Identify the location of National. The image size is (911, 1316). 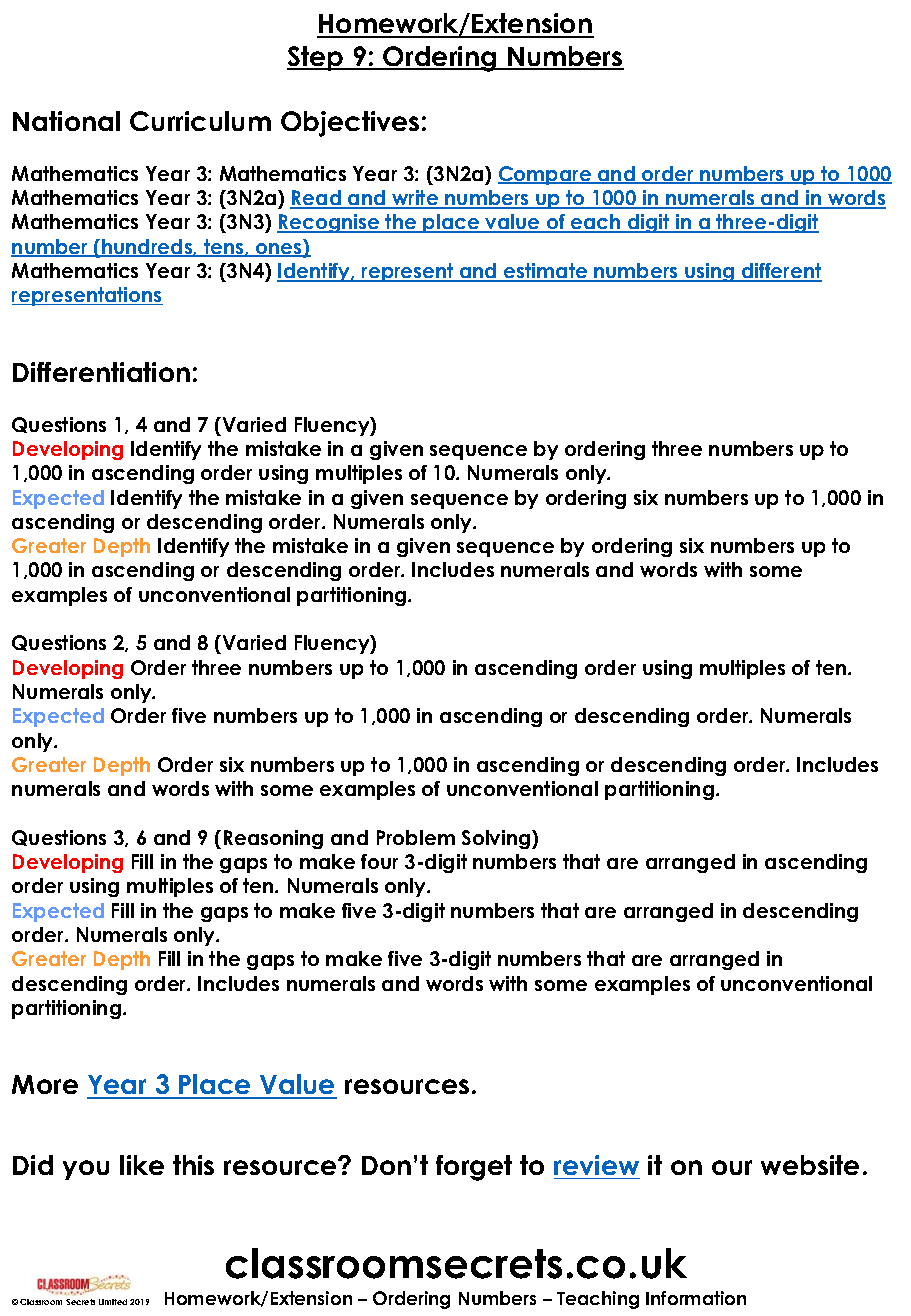
(66, 121).
